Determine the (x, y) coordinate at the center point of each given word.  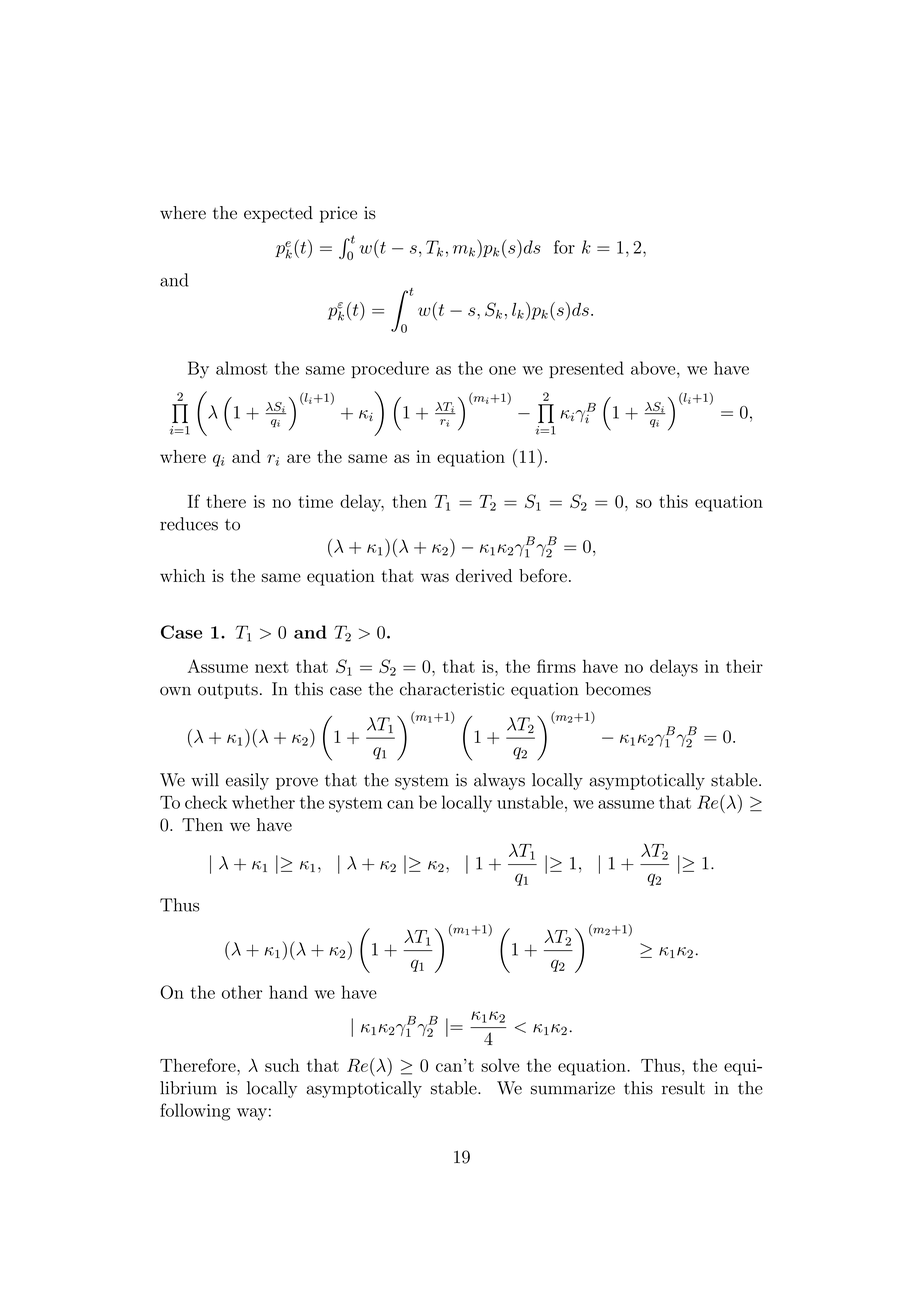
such (282, 1065)
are (299, 458)
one (502, 370)
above (654, 368)
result (683, 1088)
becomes (618, 689)
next (272, 667)
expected (278, 214)
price (338, 214)
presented (586, 369)
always (499, 781)
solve (500, 1065)
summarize (573, 1088)
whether (263, 802)
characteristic (452, 689)
